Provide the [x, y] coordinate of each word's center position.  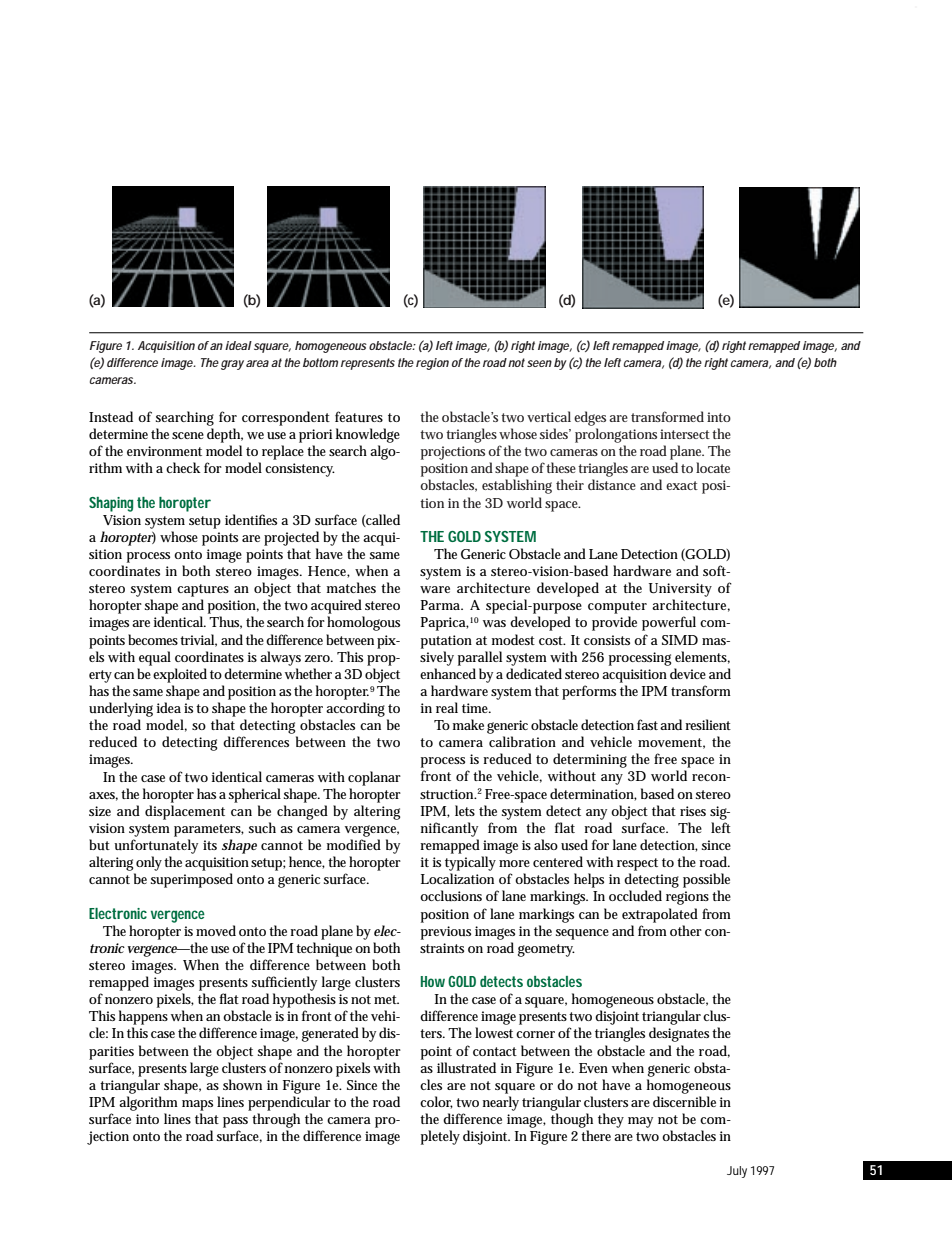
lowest [494, 1032]
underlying [121, 709]
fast [647, 724]
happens [143, 1017]
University [680, 590]
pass [235, 1122]
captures [203, 590]
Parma [442, 605]
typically [470, 863]
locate [713, 467]
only [149, 863]
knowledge [368, 435]
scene [188, 435]
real [447, 707]
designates [679, 1034]
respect [637, 864]
